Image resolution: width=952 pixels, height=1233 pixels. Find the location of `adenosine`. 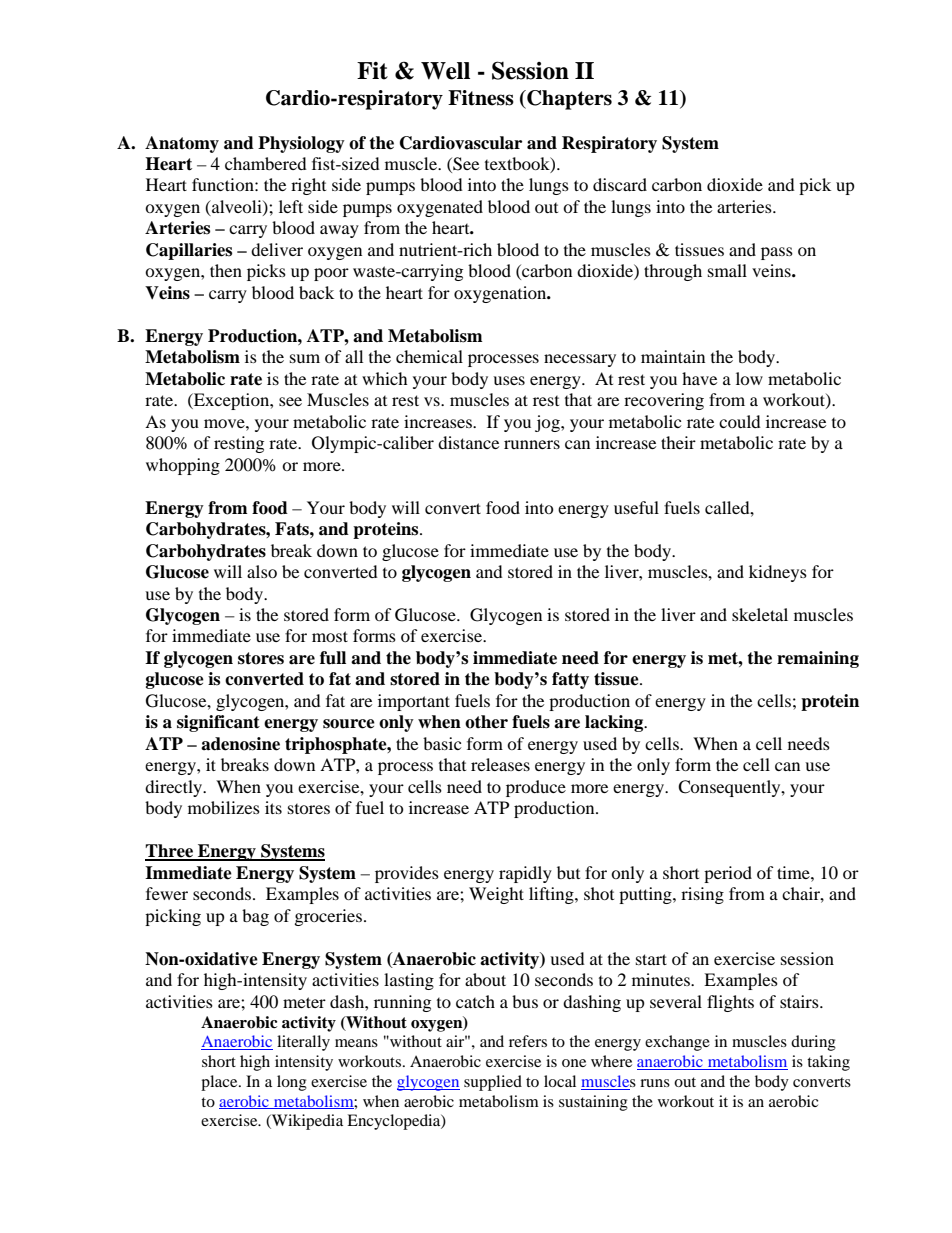

adenosine is located at coordinates (240, 744).
